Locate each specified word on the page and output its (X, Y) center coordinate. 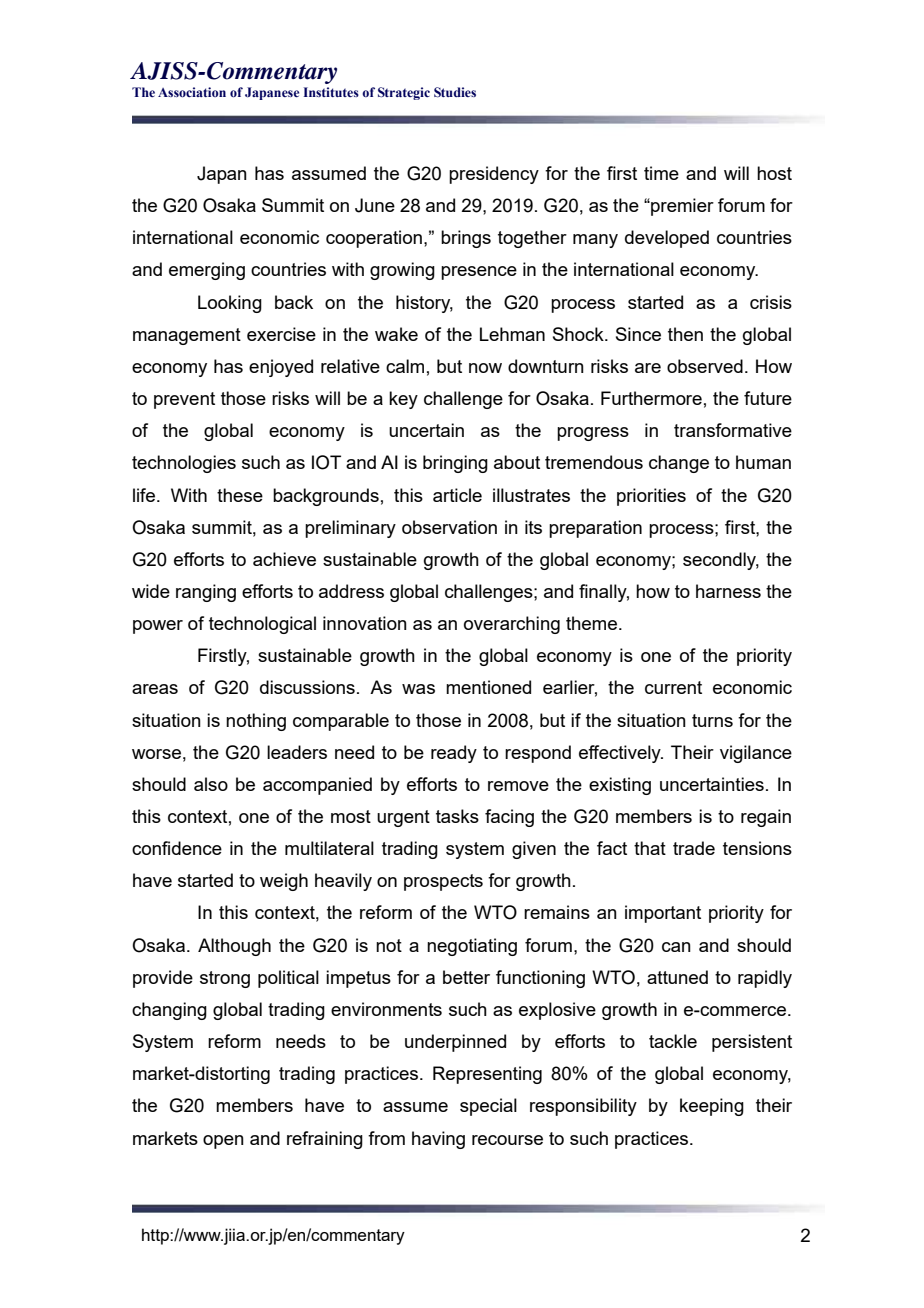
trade (694, 848)
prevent (184, 400)
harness (728, 591)
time (661, 173)
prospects (443, 882)
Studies (455, 92)
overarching (512, 625)
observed (705, 366)
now (485, 368)
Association (192, 92)
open (223, 1142)
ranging (206, 593)
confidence (177, 848)
